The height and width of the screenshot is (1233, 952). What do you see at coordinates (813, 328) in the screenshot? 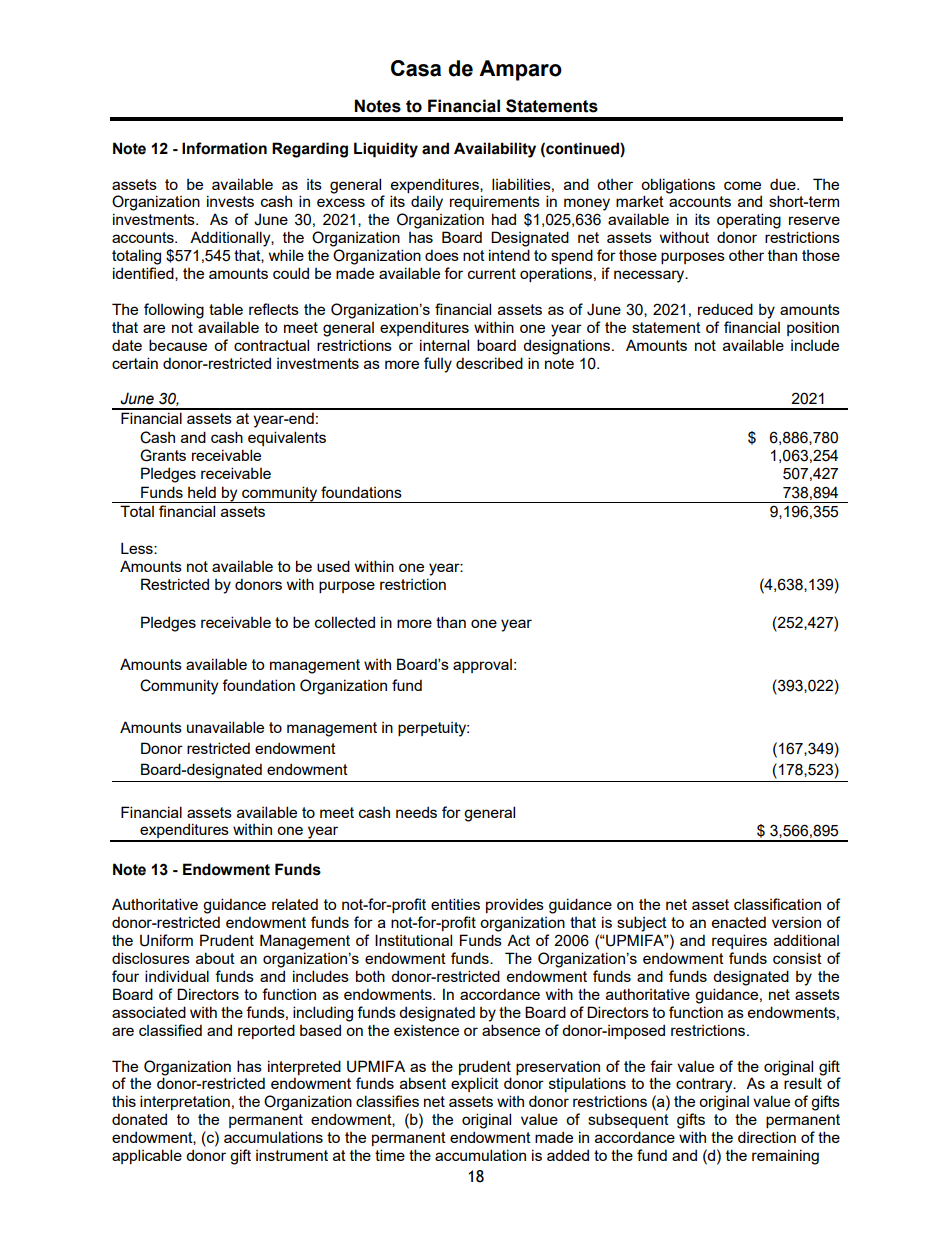
I see `position` at bounding box center [813, 328].
